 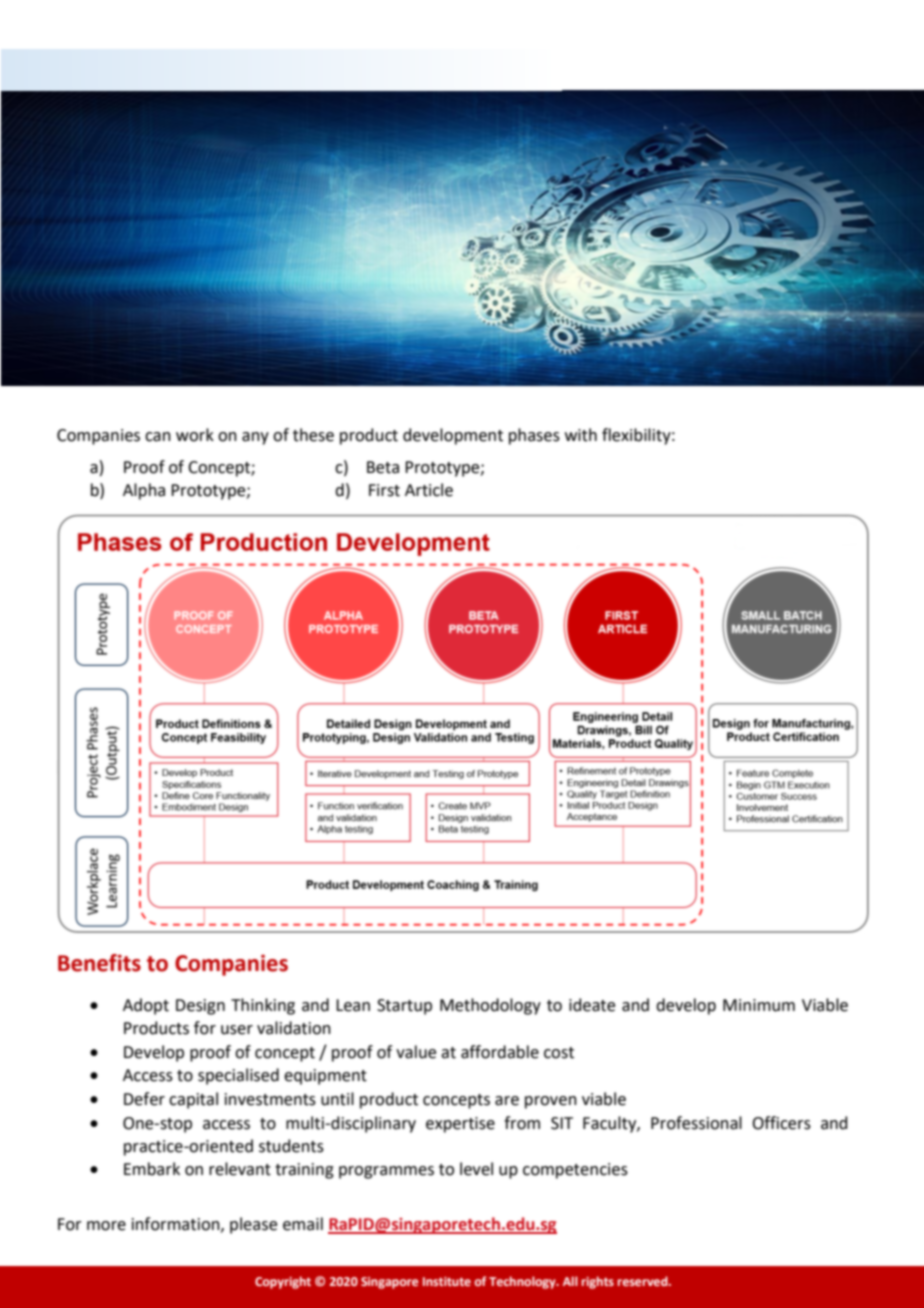 I want to click on work, so click(x=195, y=435).
